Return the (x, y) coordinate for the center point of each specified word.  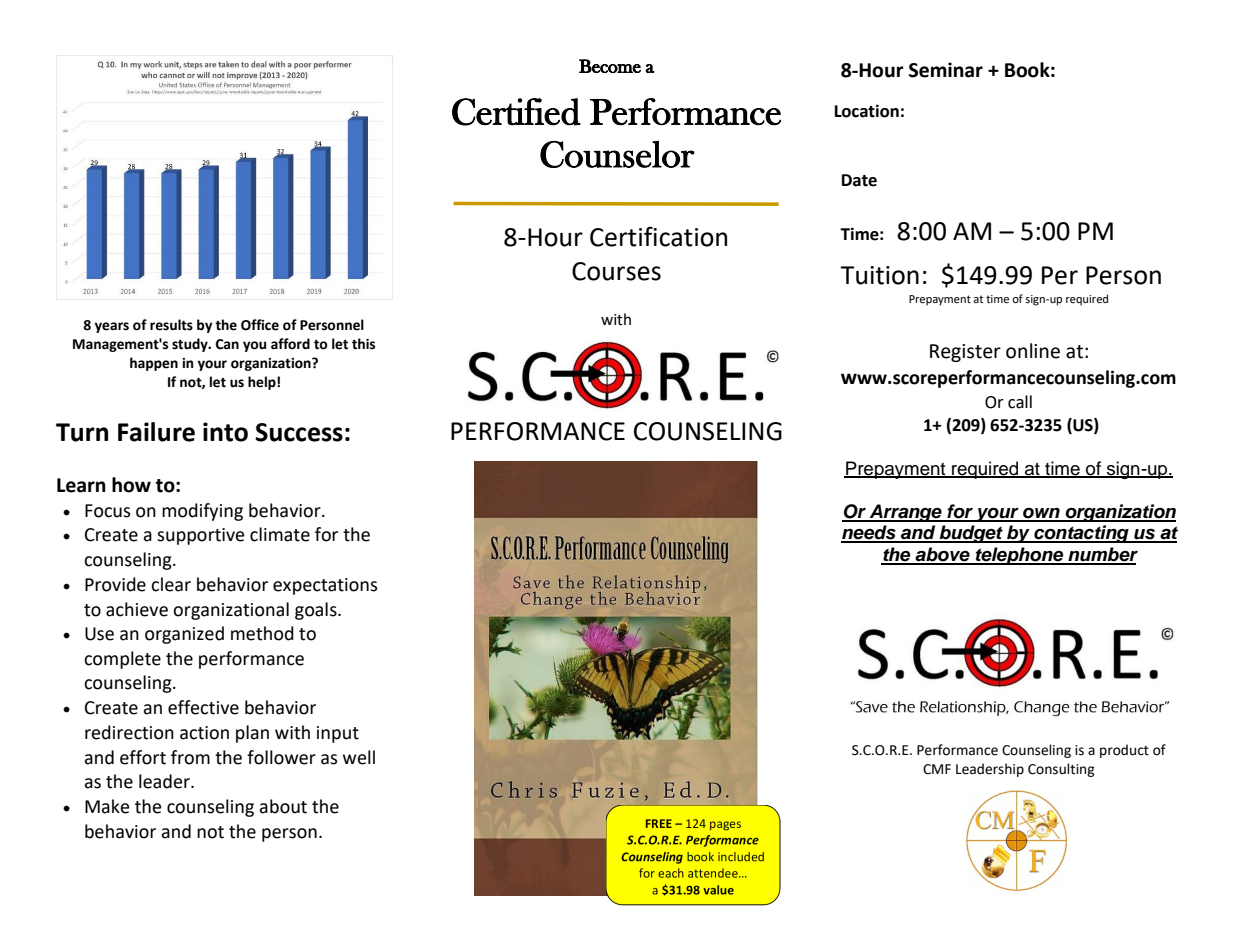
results (171, 325)
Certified (516, 112)
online (1033, 351)
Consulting (1061, 770)
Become (610, 66)
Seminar (946, 70)
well (359, 757)
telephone (1020, 556)
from (190, 757)
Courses (616, 271)
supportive (200, 536)
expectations (325, 586)
